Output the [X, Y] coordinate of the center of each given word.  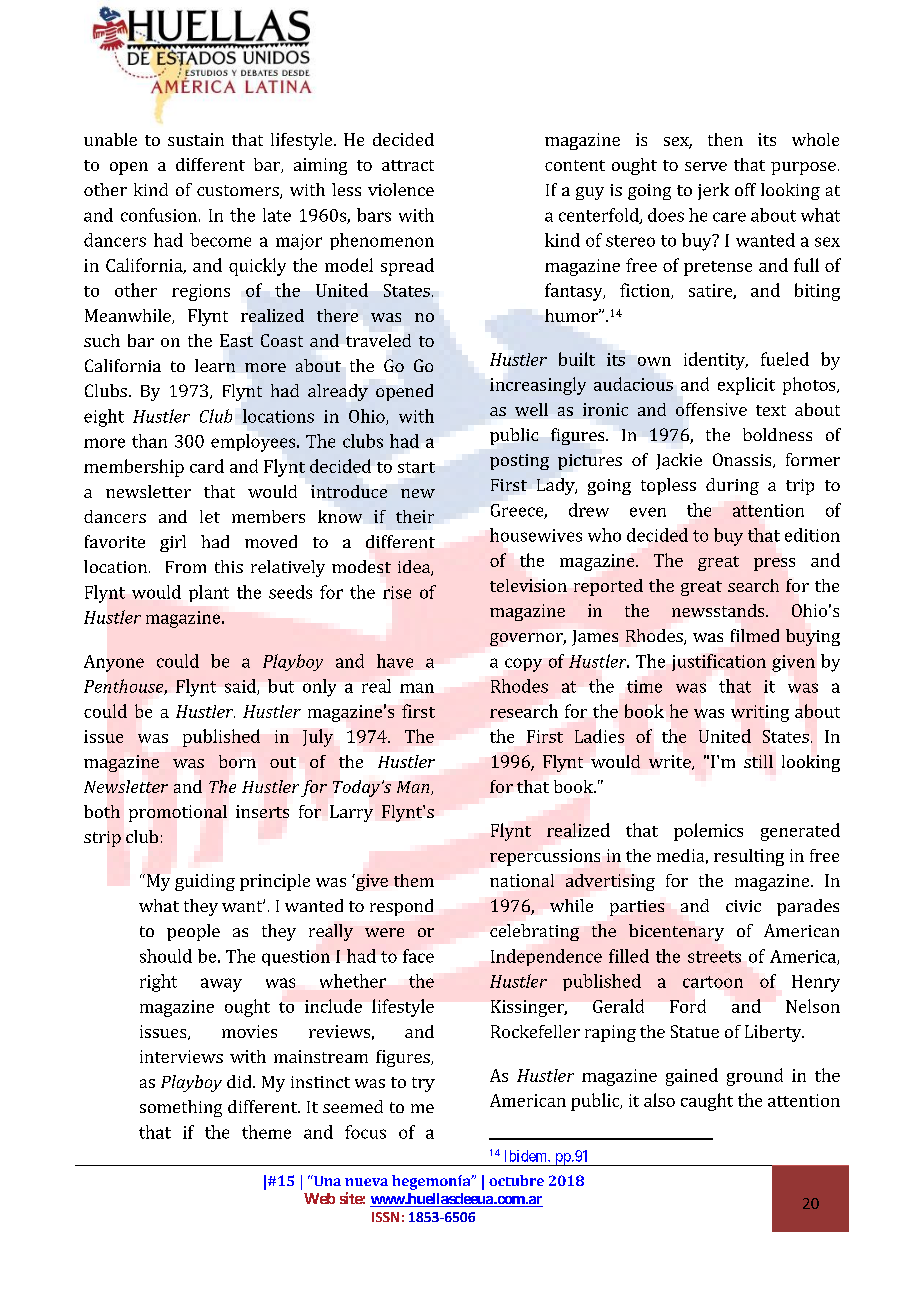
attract [408, 165]
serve [706, 166]
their [415, 516]
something [181, 1108]
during [732, 486]
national [522, 880]
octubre [516, 1180]
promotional [178, 813]
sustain [196, 139]
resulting [749, 857]
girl [173, 543]
